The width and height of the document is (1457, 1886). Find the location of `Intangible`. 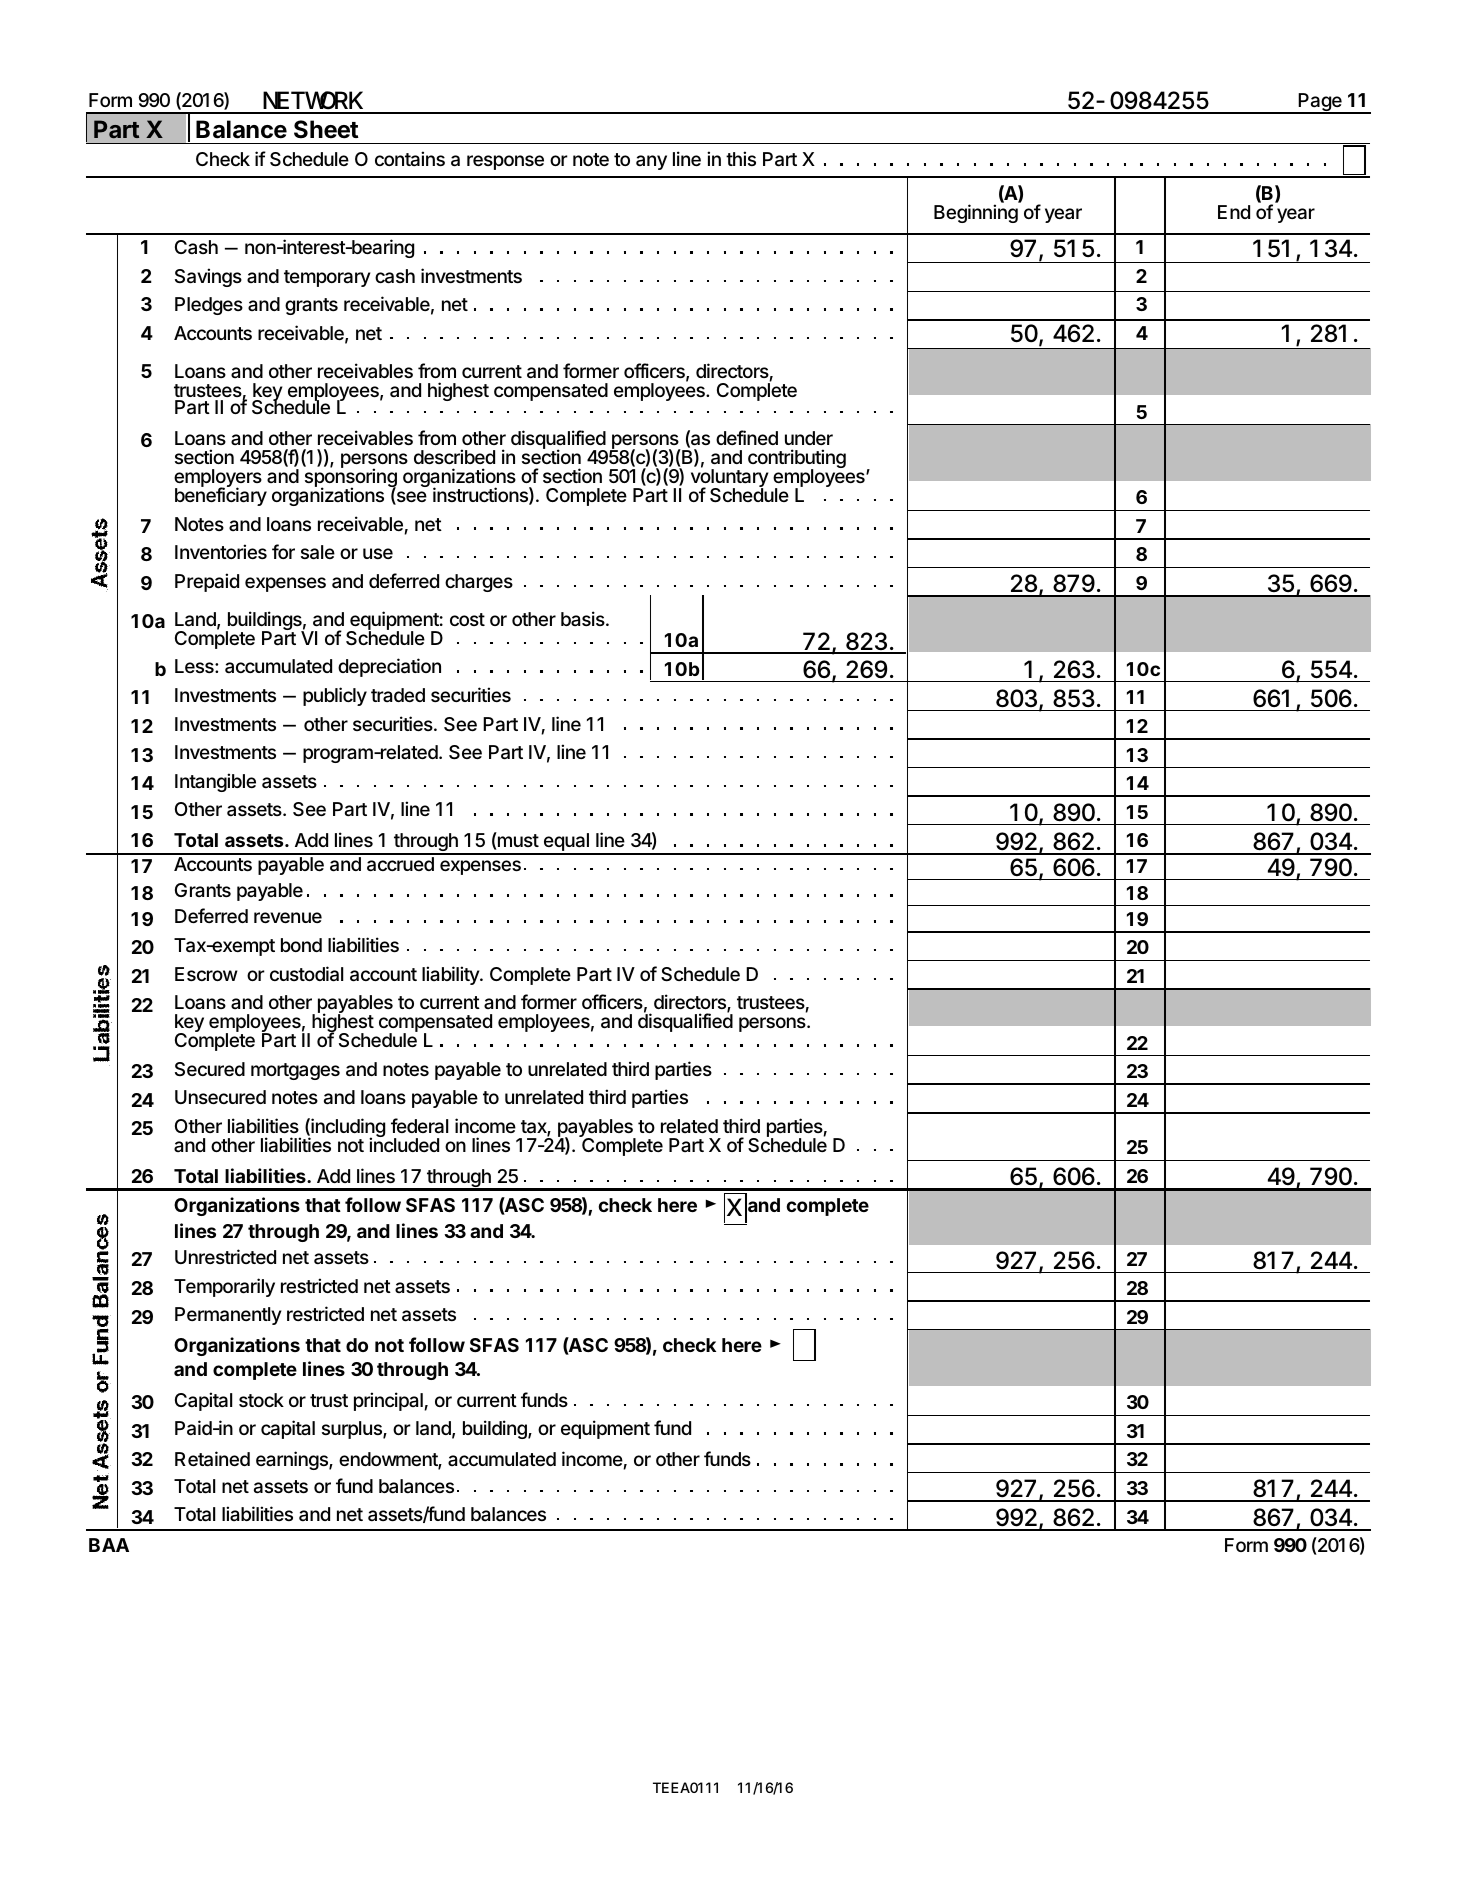

Intangible is located at coordinates (215, 782).
